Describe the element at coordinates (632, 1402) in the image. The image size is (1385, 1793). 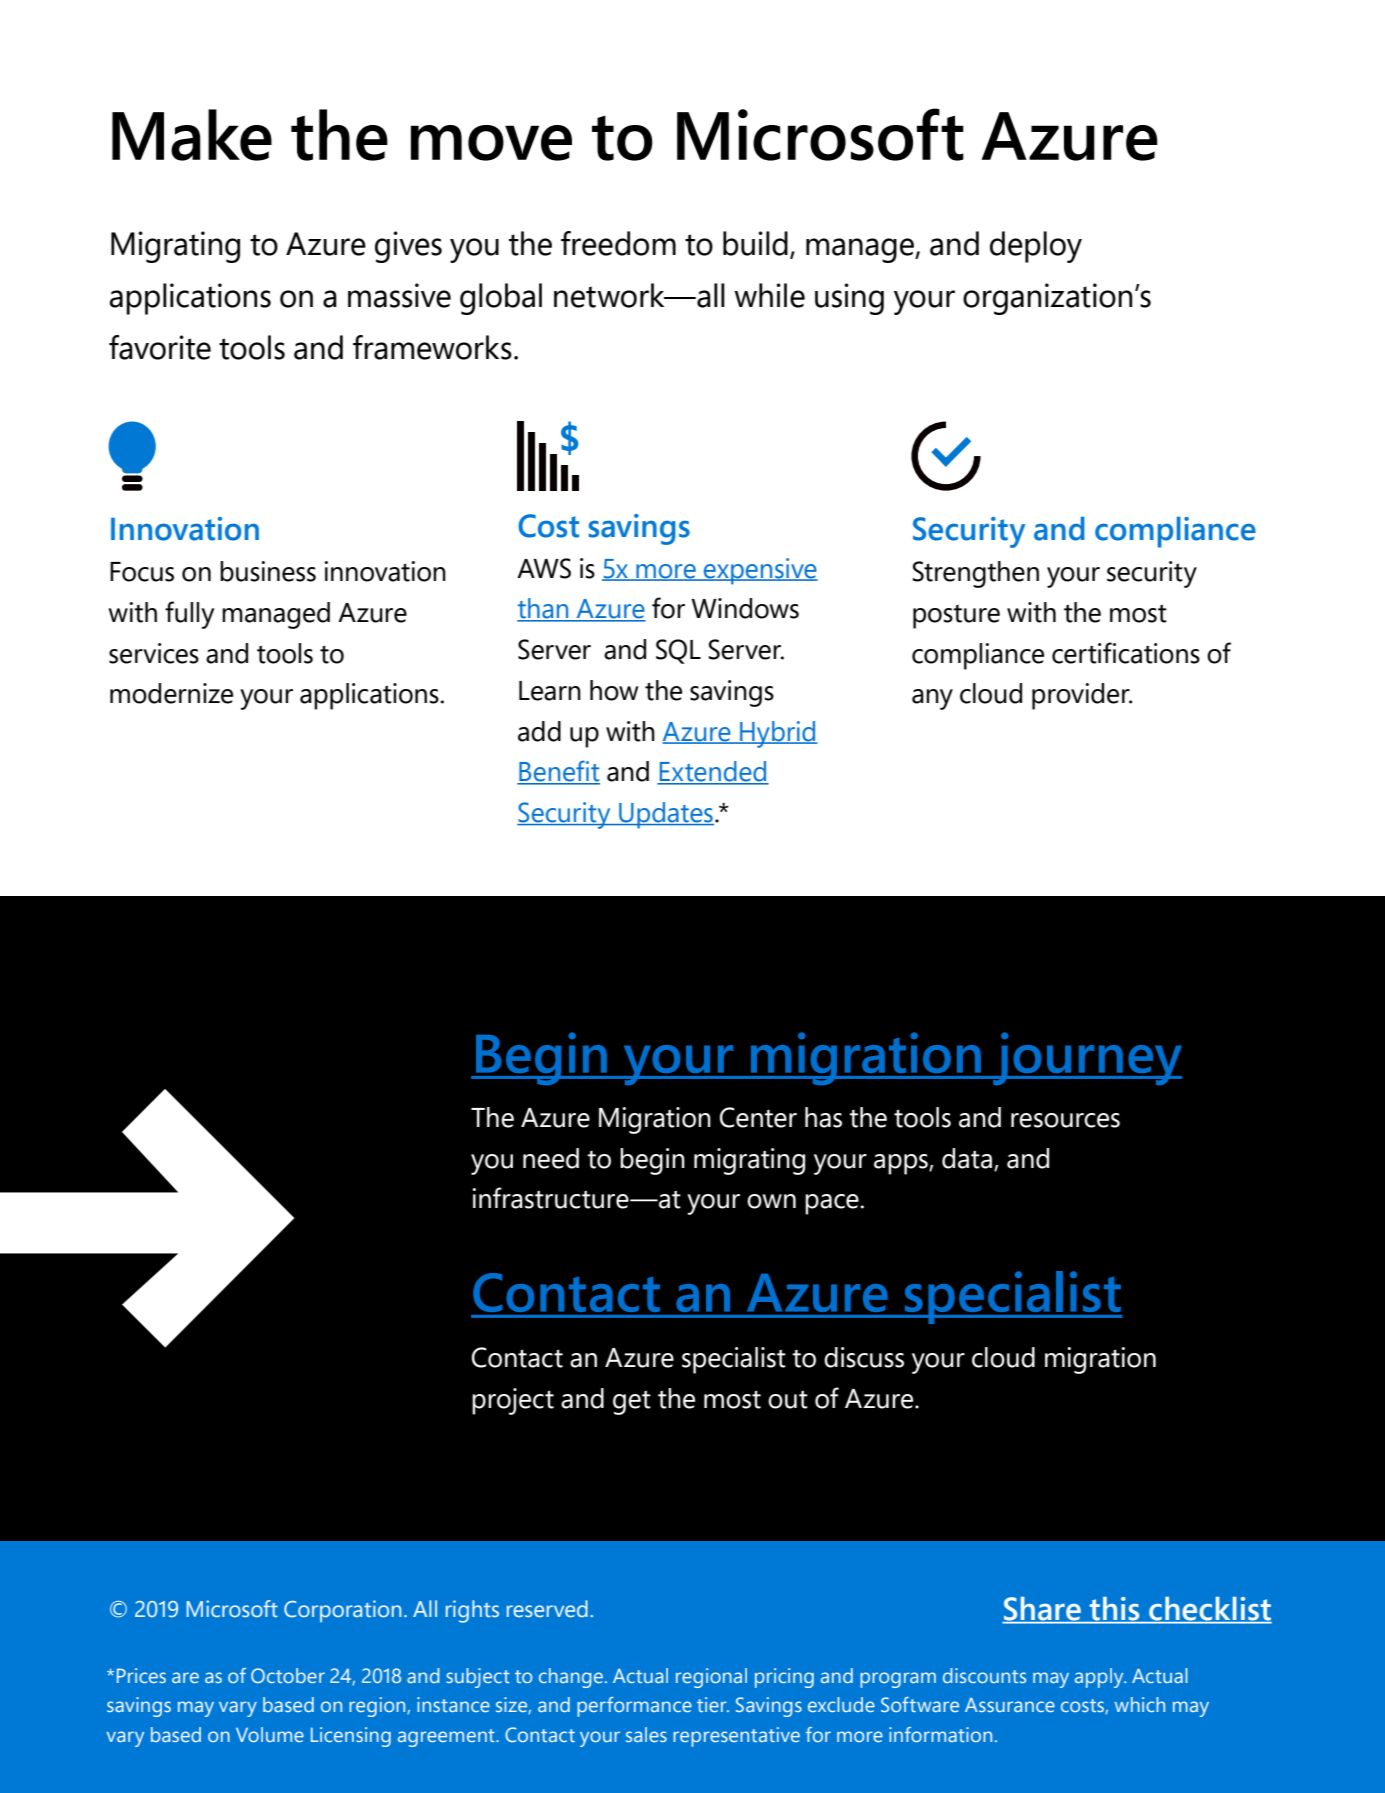
I see `get` at that location.
